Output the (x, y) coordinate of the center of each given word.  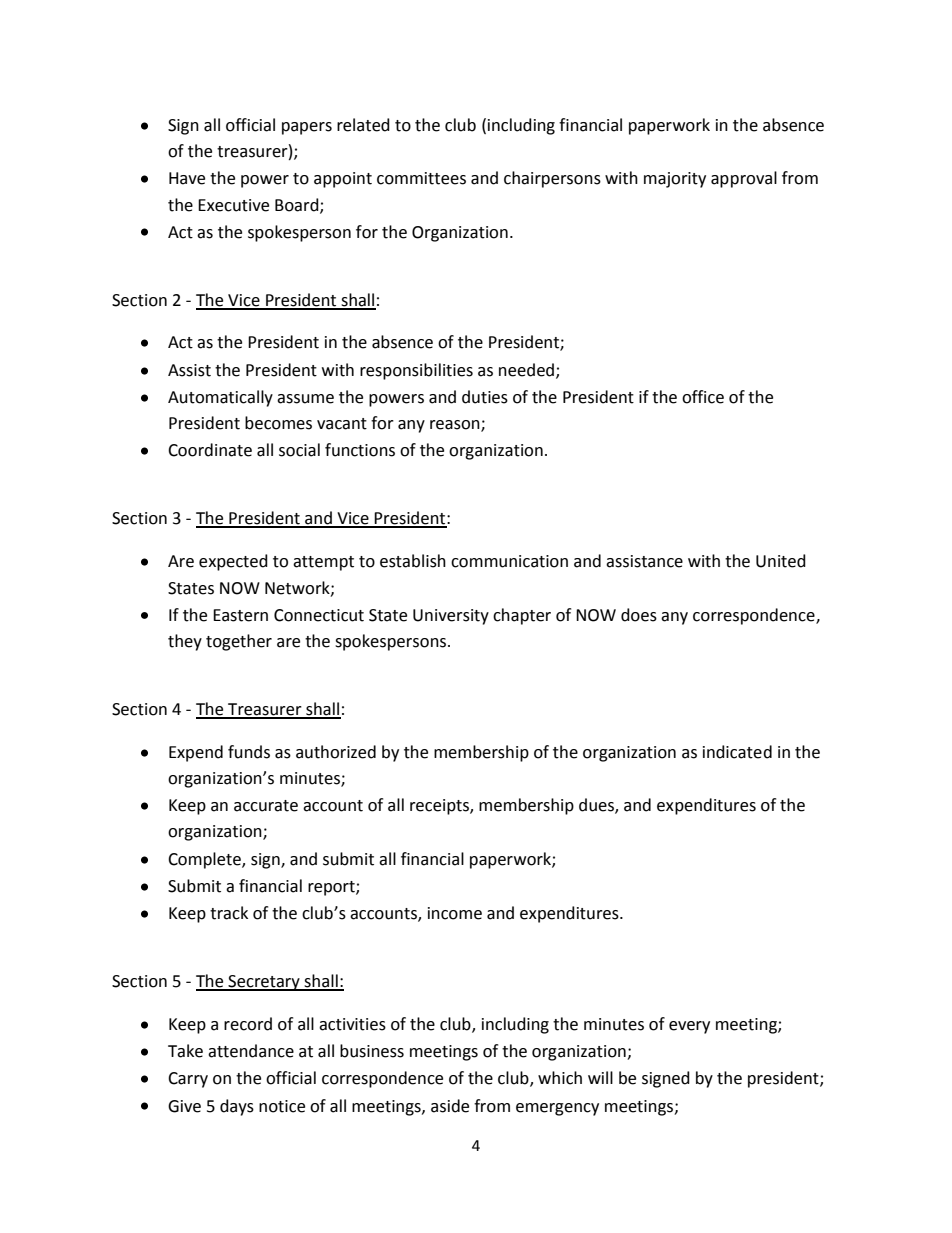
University (451, 617)
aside (450, 1106)
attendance (251, 1051)
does (639, 615)
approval (744, 179)
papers (307, 128)
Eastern (240, 615)
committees (421, 178)
